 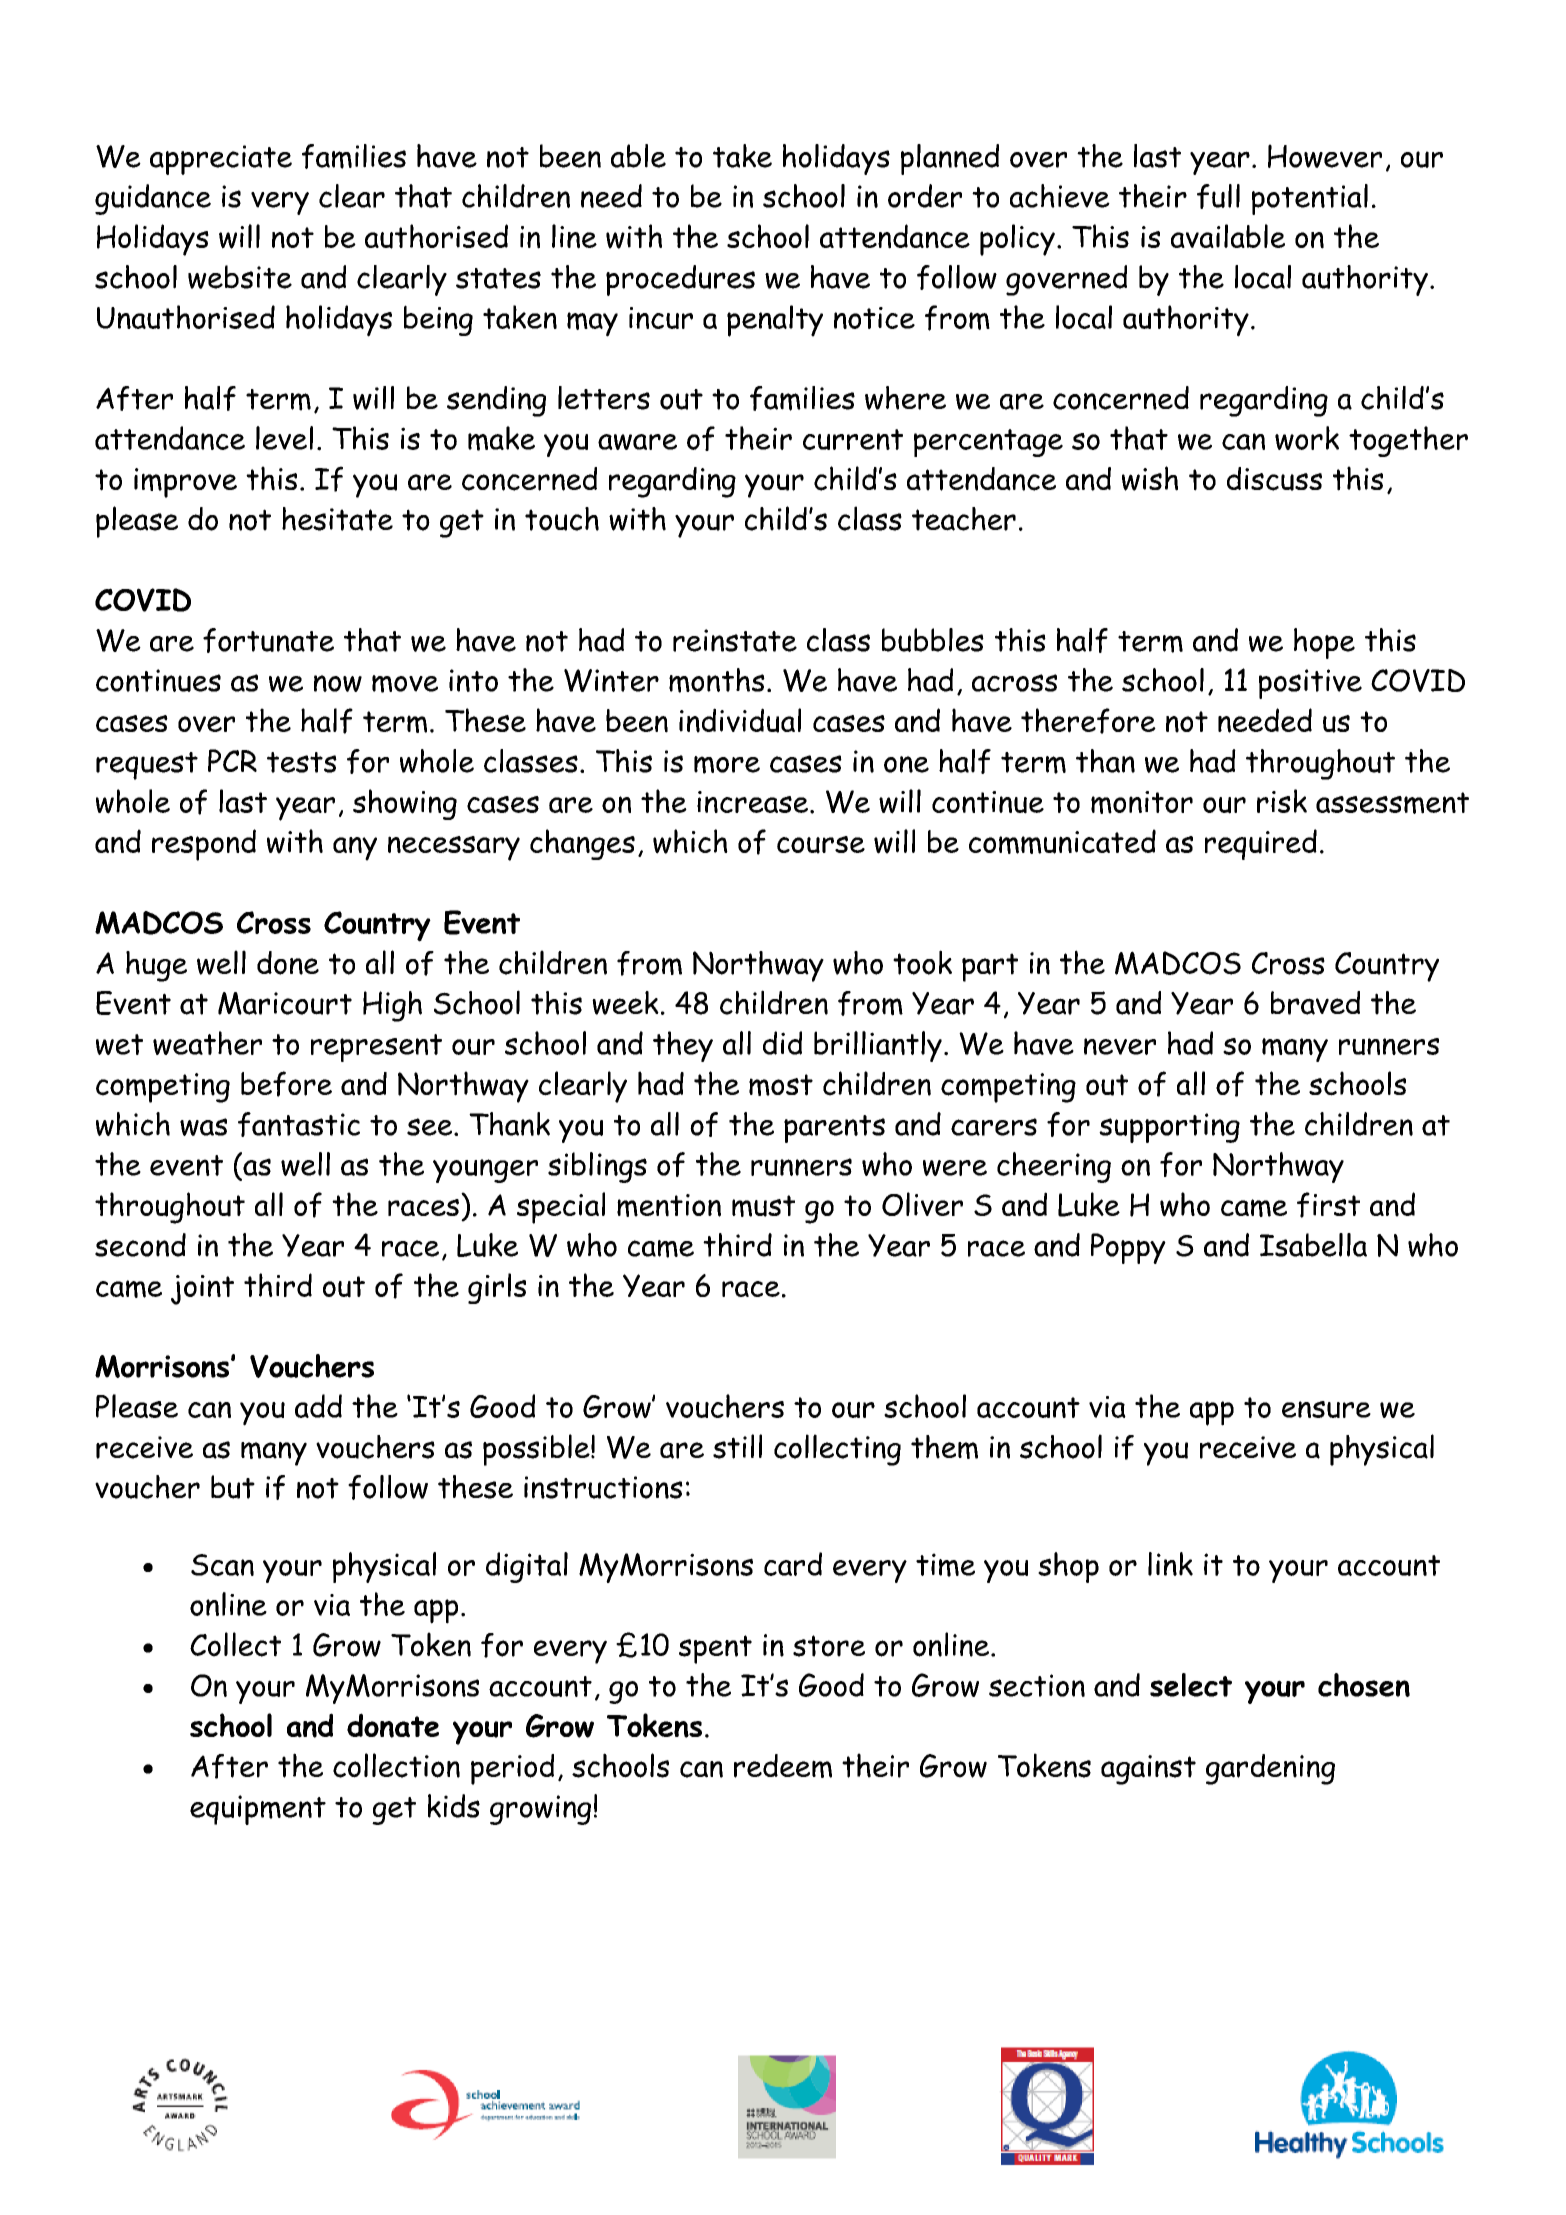 I want to click on redeem, so click(x=783, y=1766).
